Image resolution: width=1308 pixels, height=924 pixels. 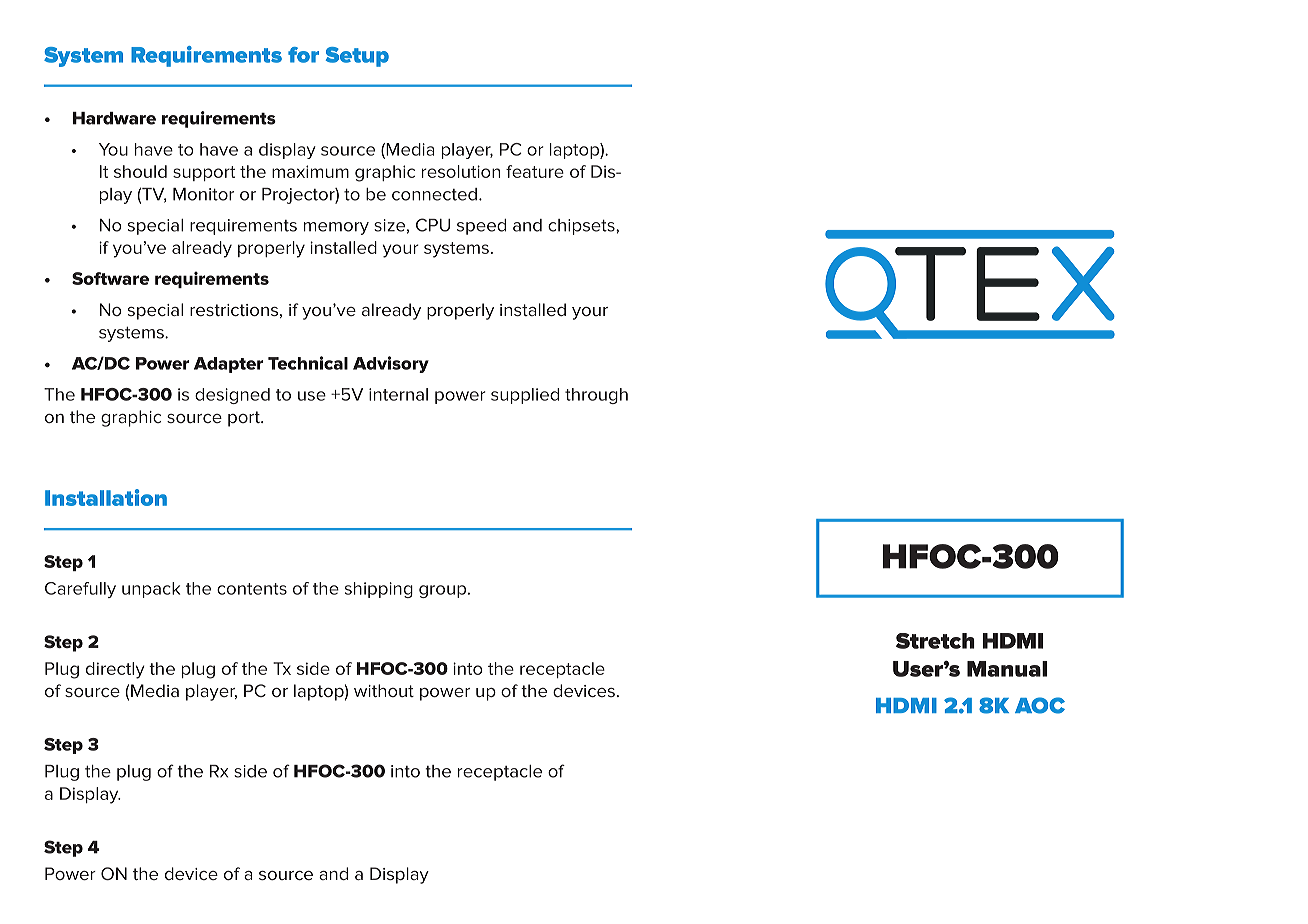 I want to click on restrictions, so click(x=234, y=310).
